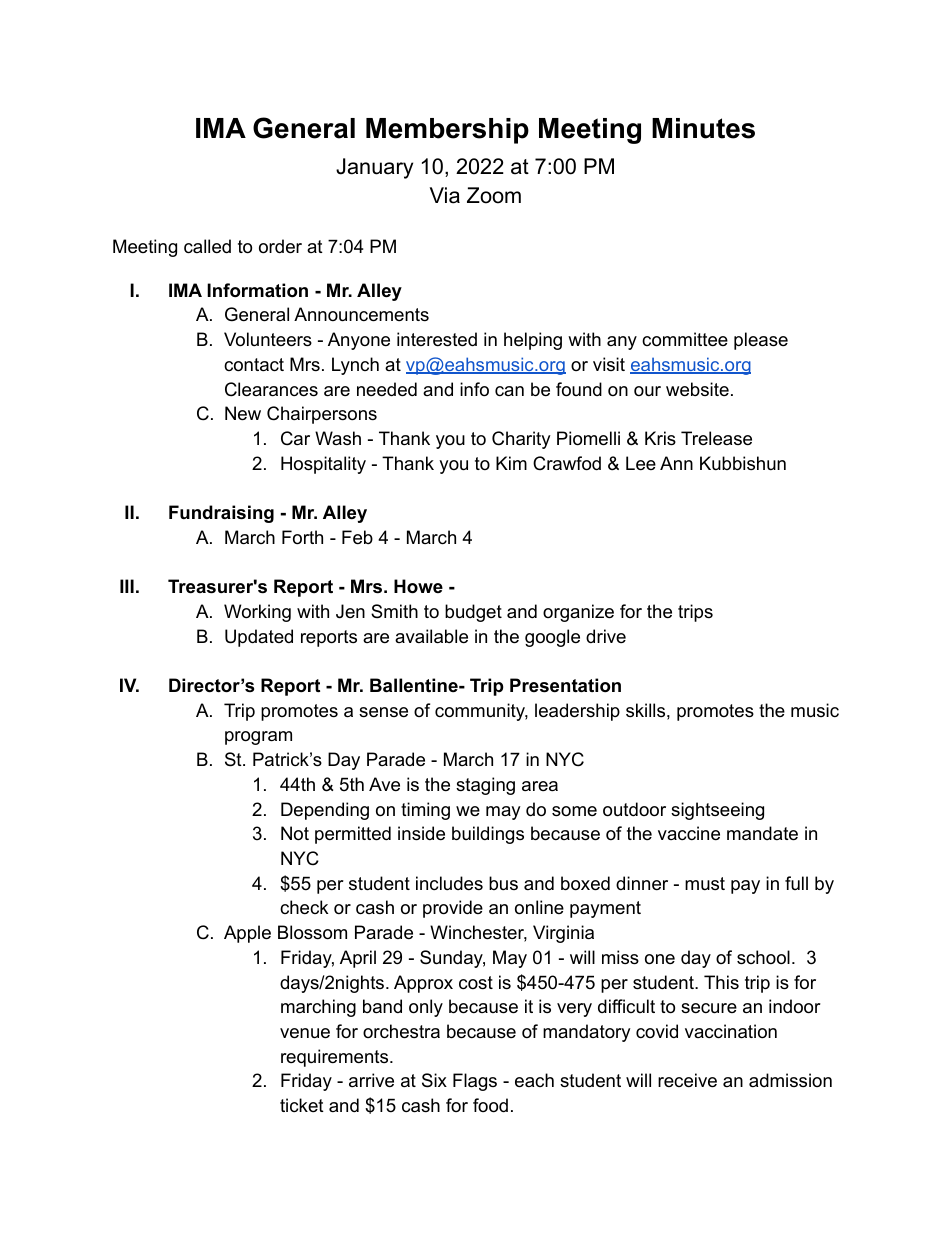 The width and height of the screenshot is (952, 1233). Describe the element at coordinates (703, 128) in the screenshot. I see `Minutes` at that location.
